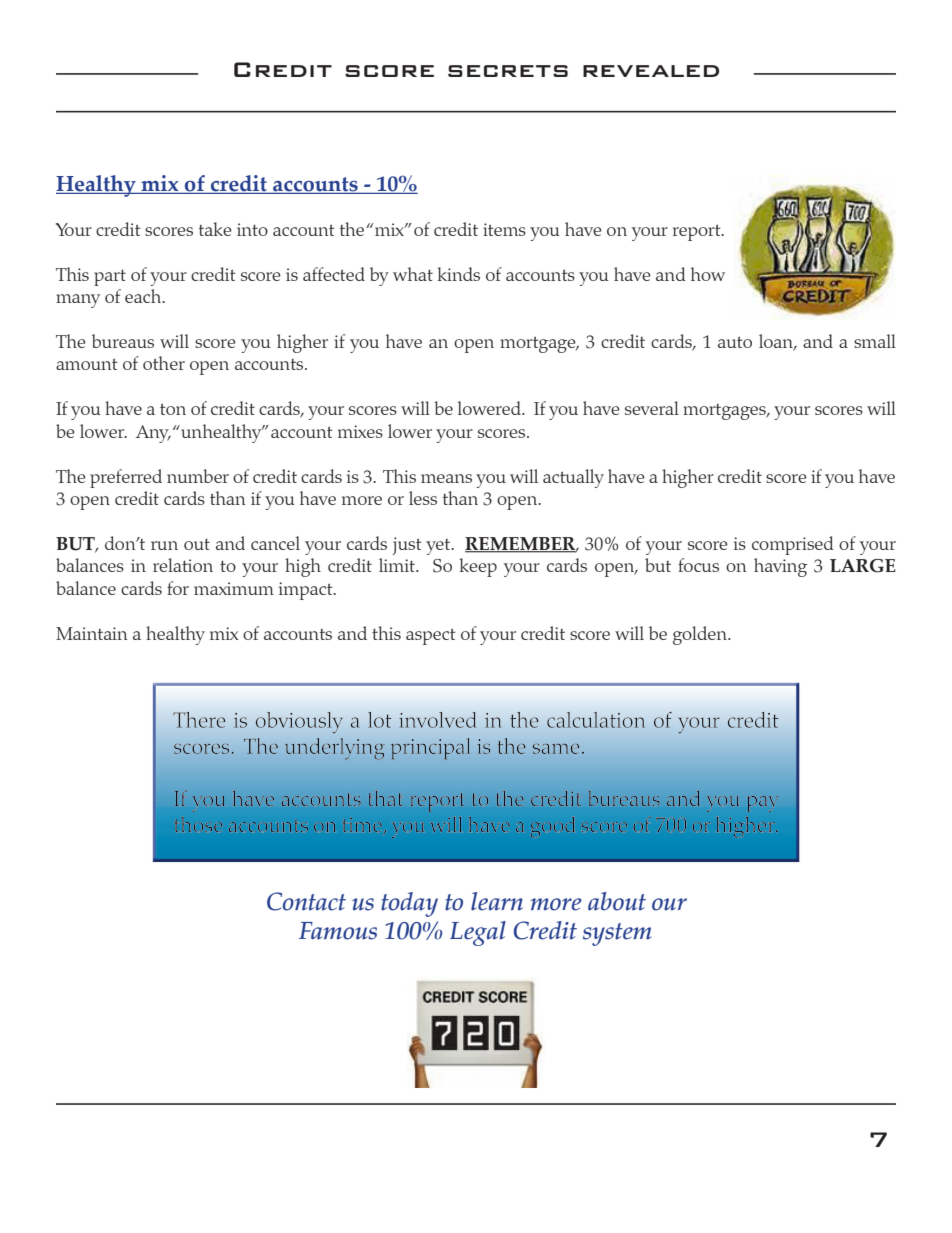 This document has width=952, height=1233. What do you see at coordinates (508, 71) in the document?
I see `secrets` at bounding box center [508, 71].
